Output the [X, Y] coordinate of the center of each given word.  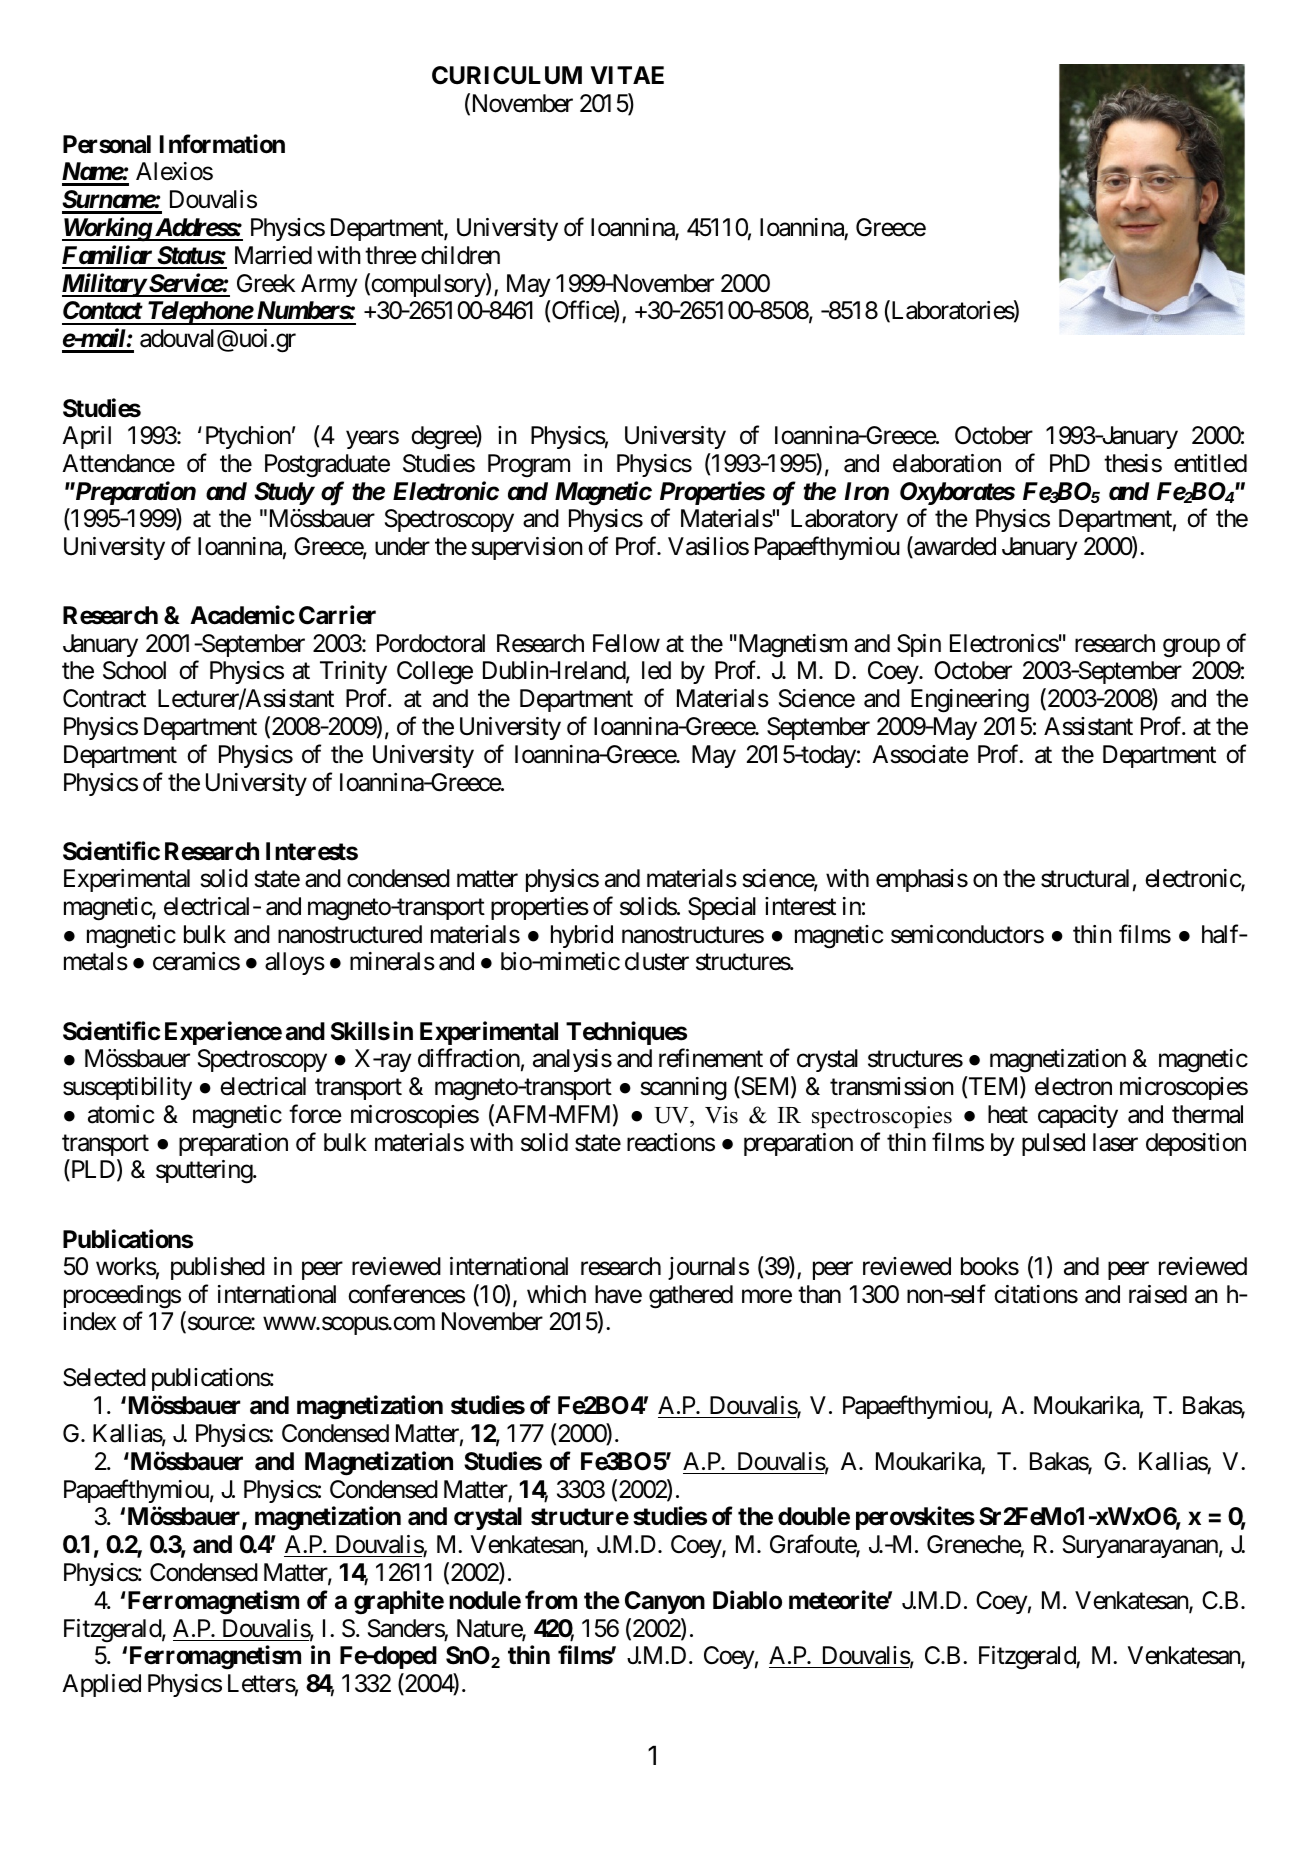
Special [722, 908]
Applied [101, 1685]
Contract [104, 698]
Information [222, 144]
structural [1085, 878]
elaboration [947, 463]
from [551, 1599]
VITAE [627, 75]
